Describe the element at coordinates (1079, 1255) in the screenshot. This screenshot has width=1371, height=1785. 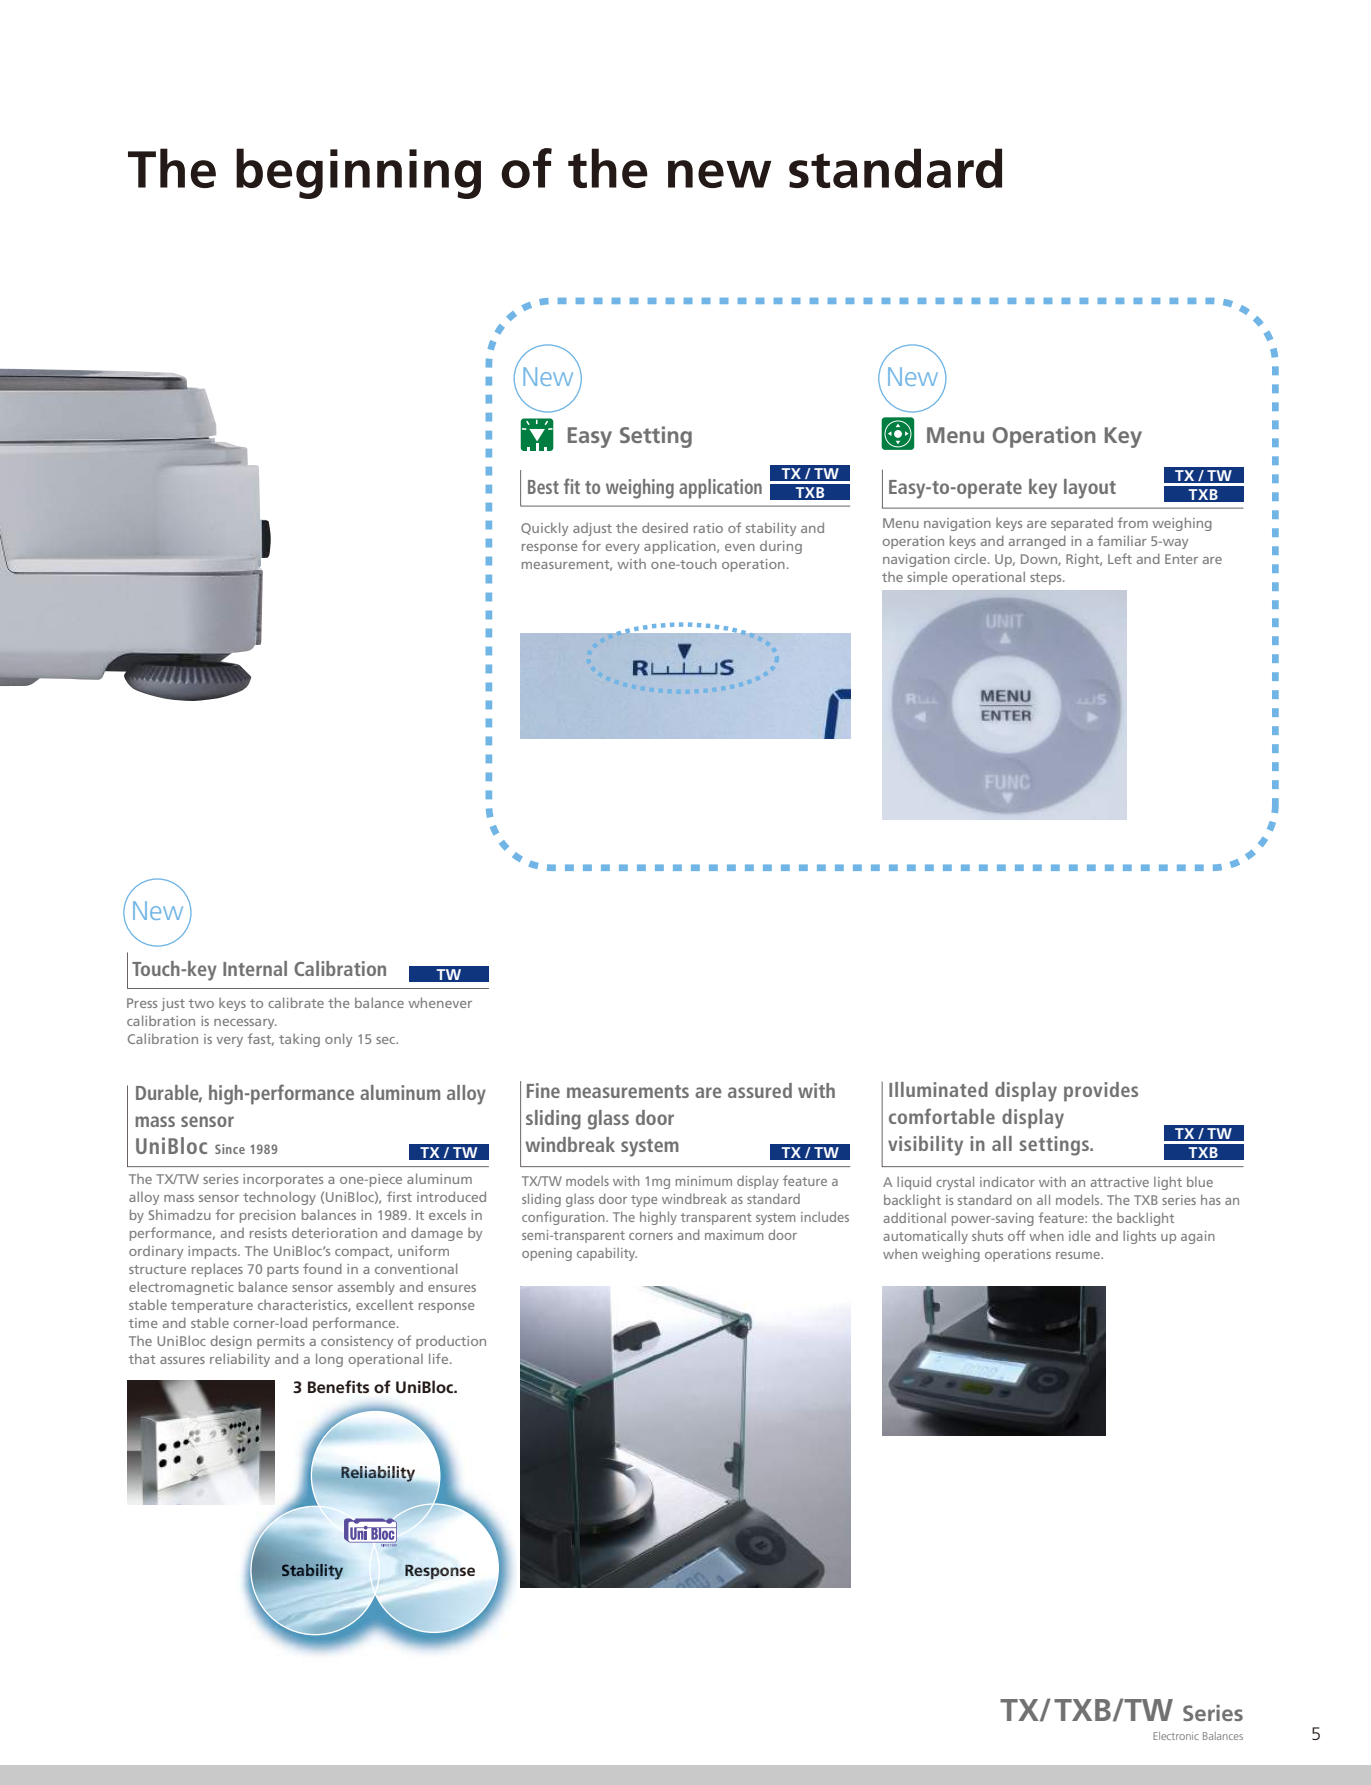
I see `resume` at that location.
